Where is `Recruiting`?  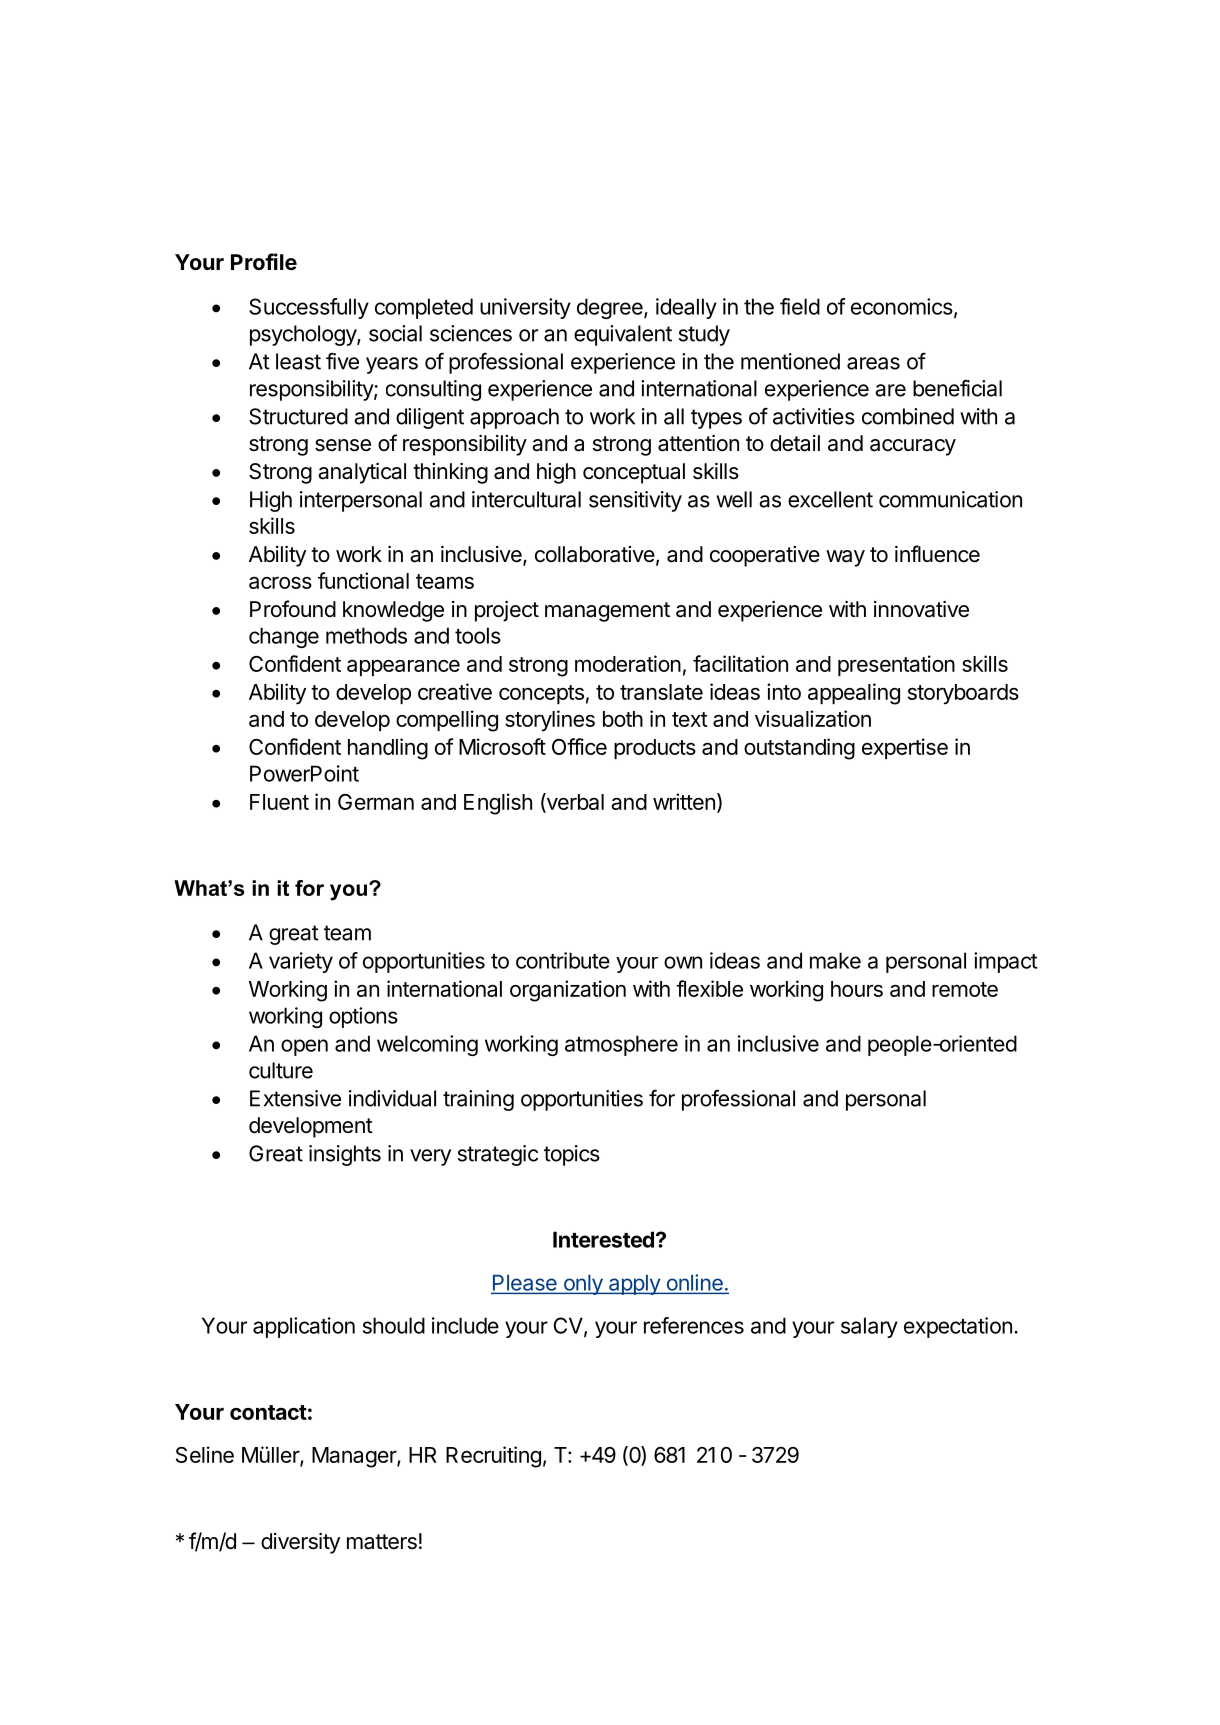
Recruiting is located at coordinates (493, 1457).
